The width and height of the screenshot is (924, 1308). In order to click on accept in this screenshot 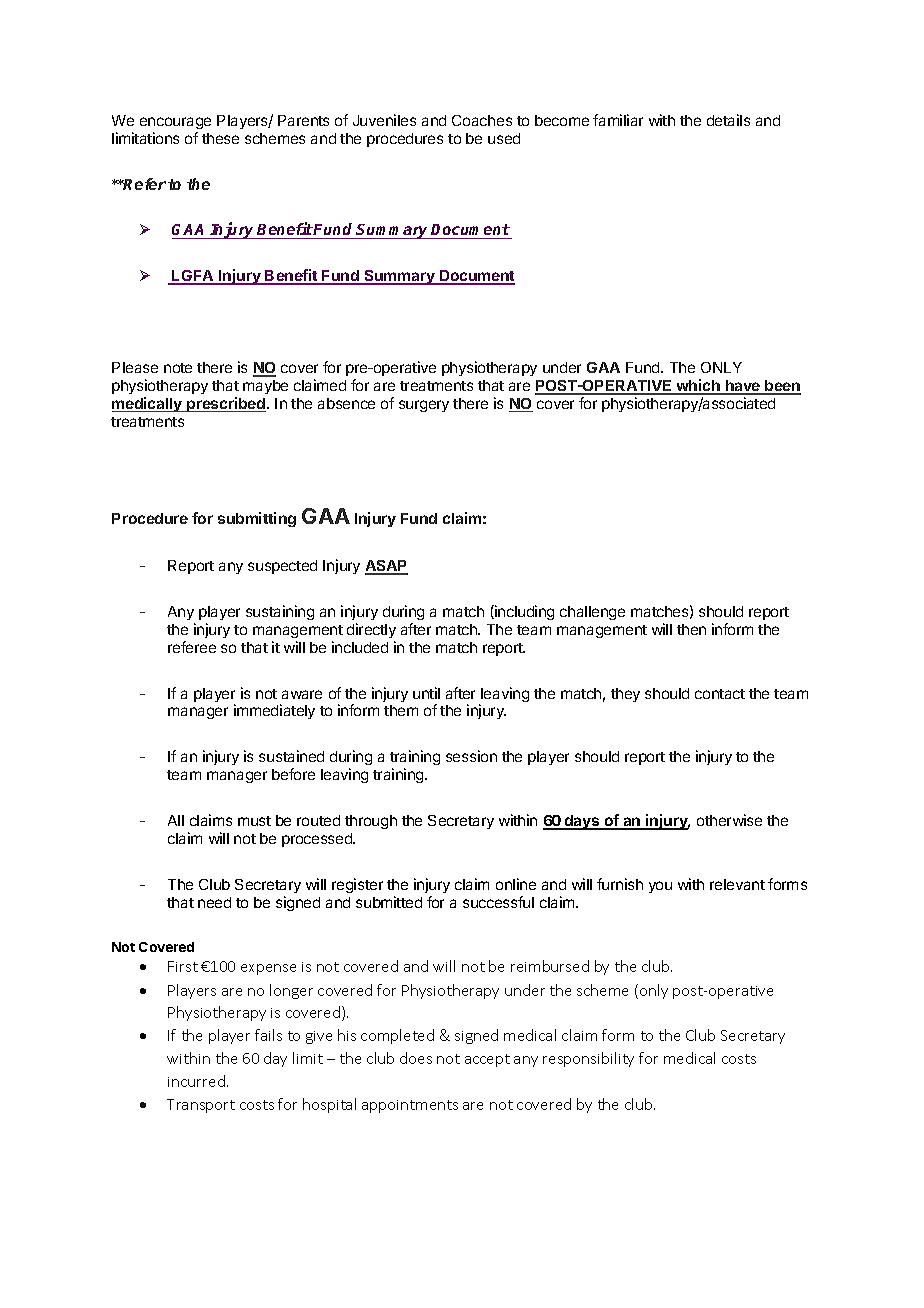, I will do `click(487, 1060)`.
